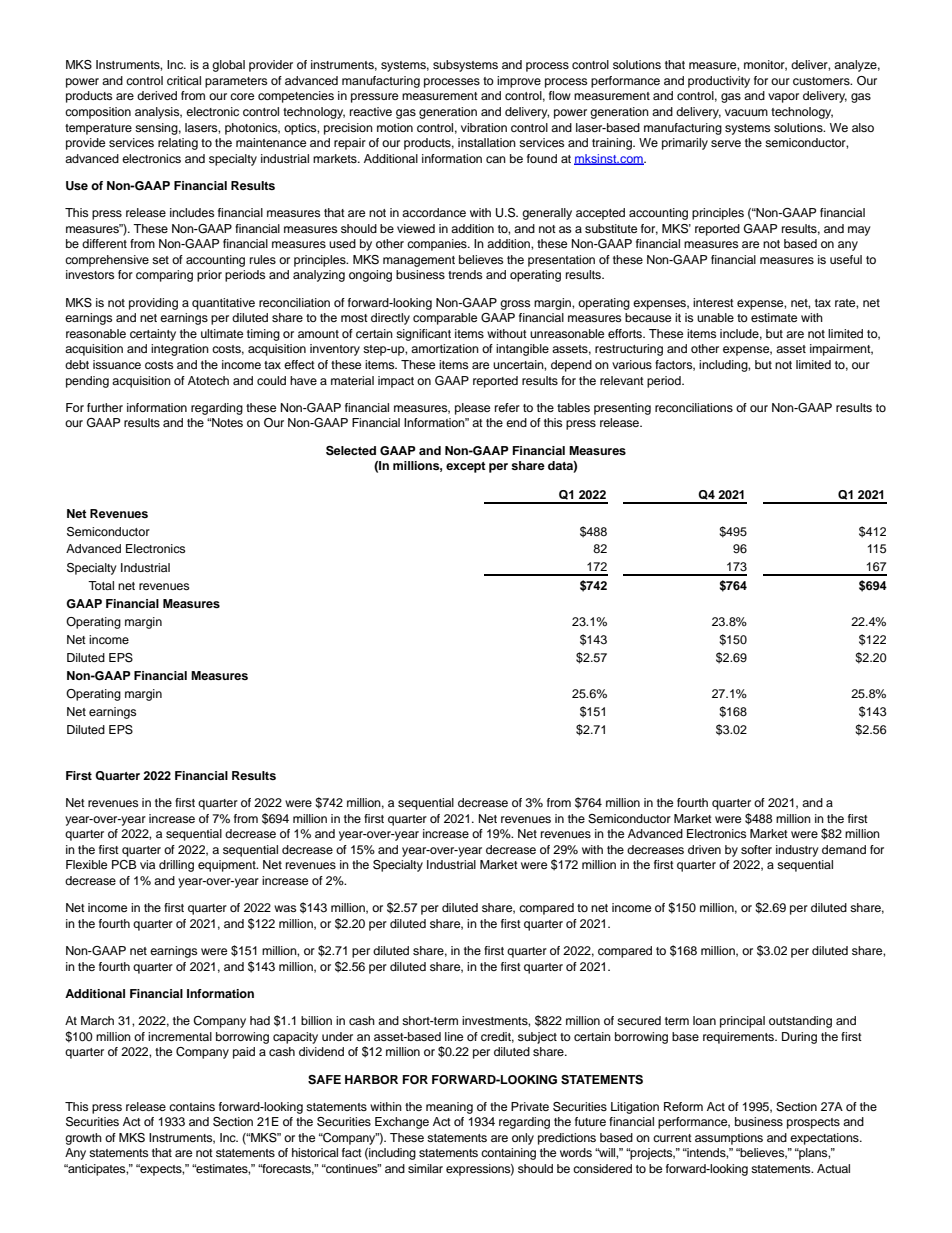  What do you see at coordinates (176, 866) in the screenshot?
I see `drilling` at bounding box center [176, 866].
